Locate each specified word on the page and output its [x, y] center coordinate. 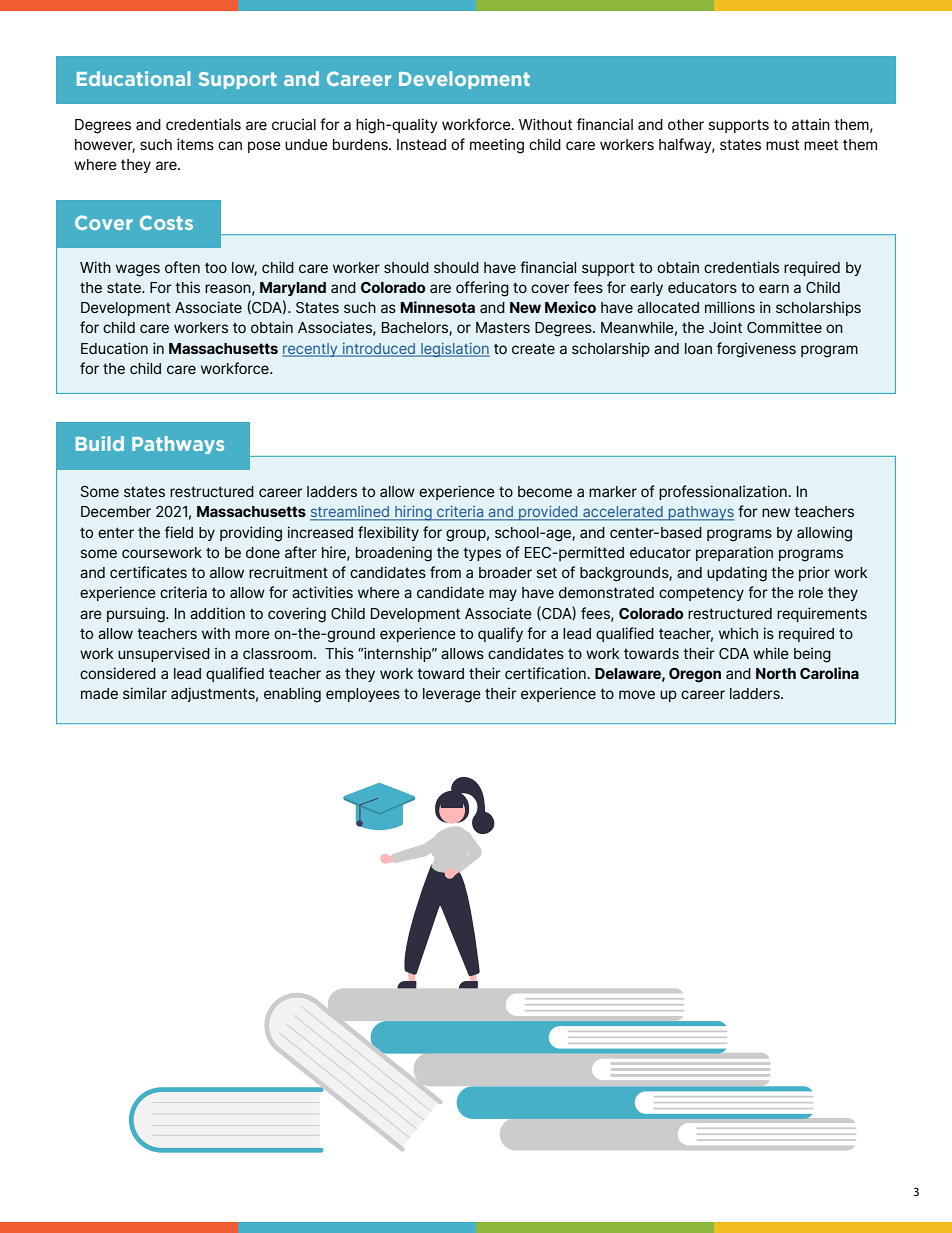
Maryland [293, 289]
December [116, 511]
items [195, 144]
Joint [725, 327]
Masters [503, 327]
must [782, 144]
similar [145, 693]
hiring [413, 513]
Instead [421, 144]
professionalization [724, 492]
